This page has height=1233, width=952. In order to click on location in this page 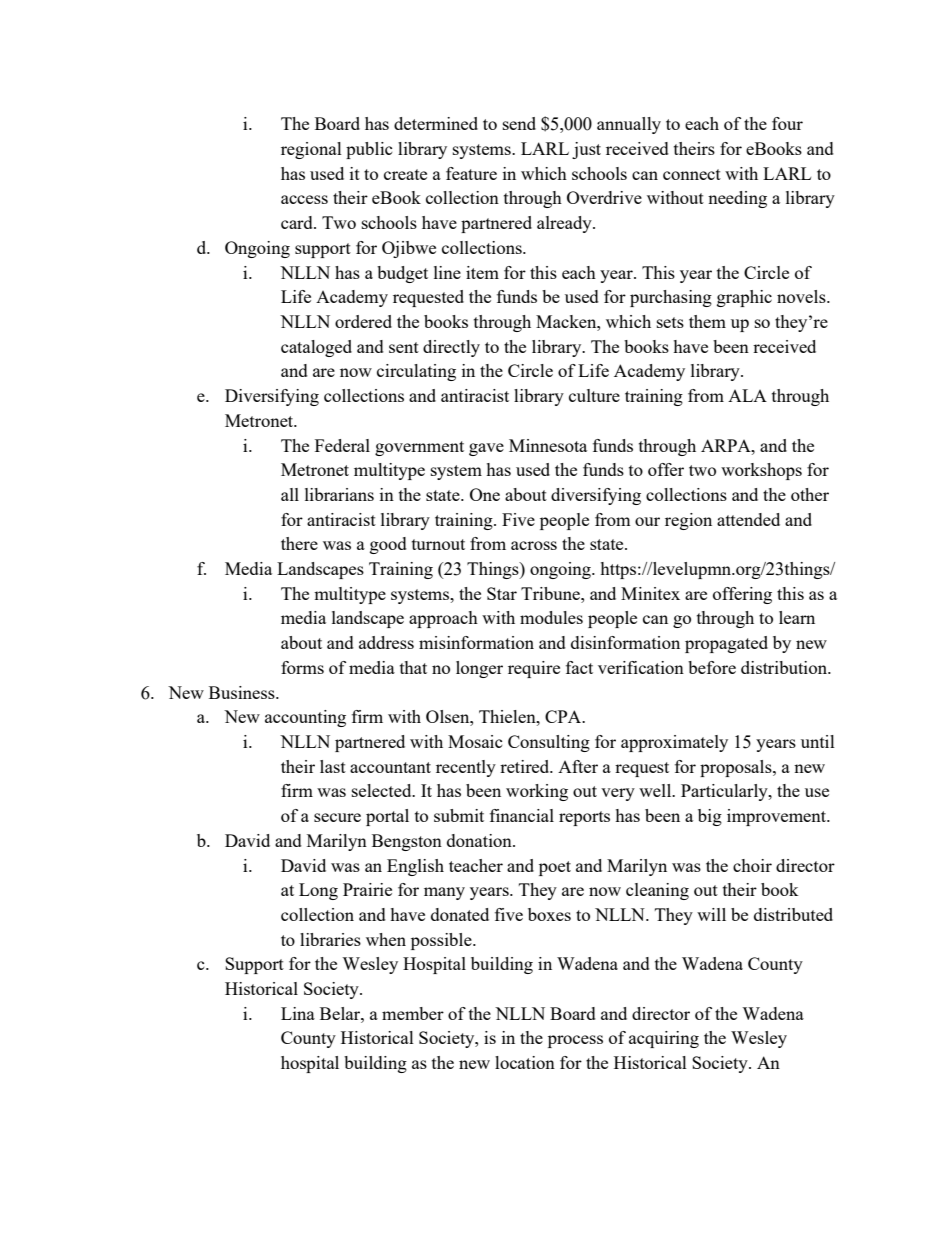, I will do `click(525, 1062)`.
